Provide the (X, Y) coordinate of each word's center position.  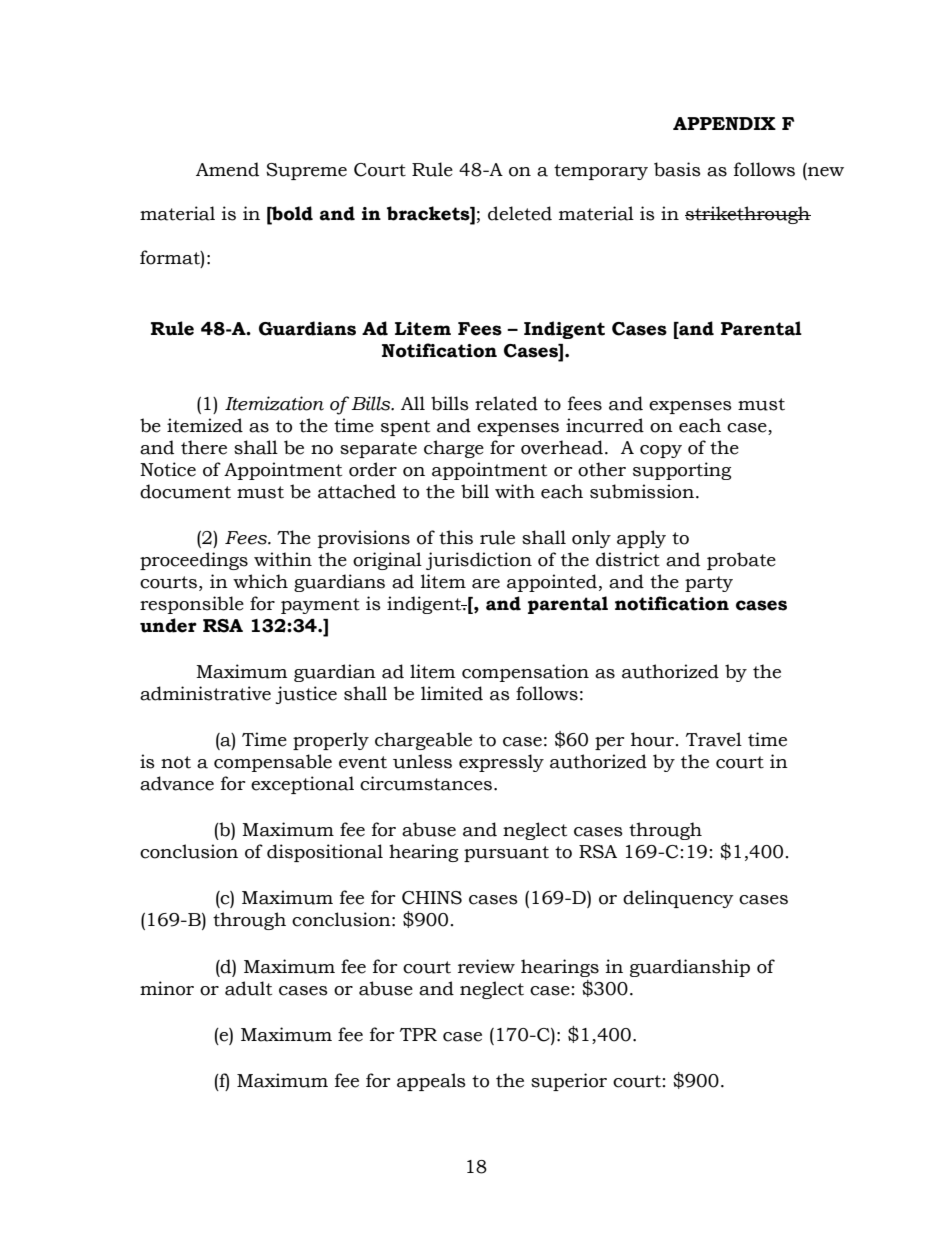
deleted (520, 213)
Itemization (274, 403)
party (709, 584)
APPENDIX (724, 123)
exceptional (302, 785)
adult (248, 988)
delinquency (678, 899)
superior (569, 1082)
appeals (431, 1082)
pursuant (506, 854)
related (506, 403)
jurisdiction (479, 561)
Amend (227, 169)
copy (661, 451)
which (260, 581)
